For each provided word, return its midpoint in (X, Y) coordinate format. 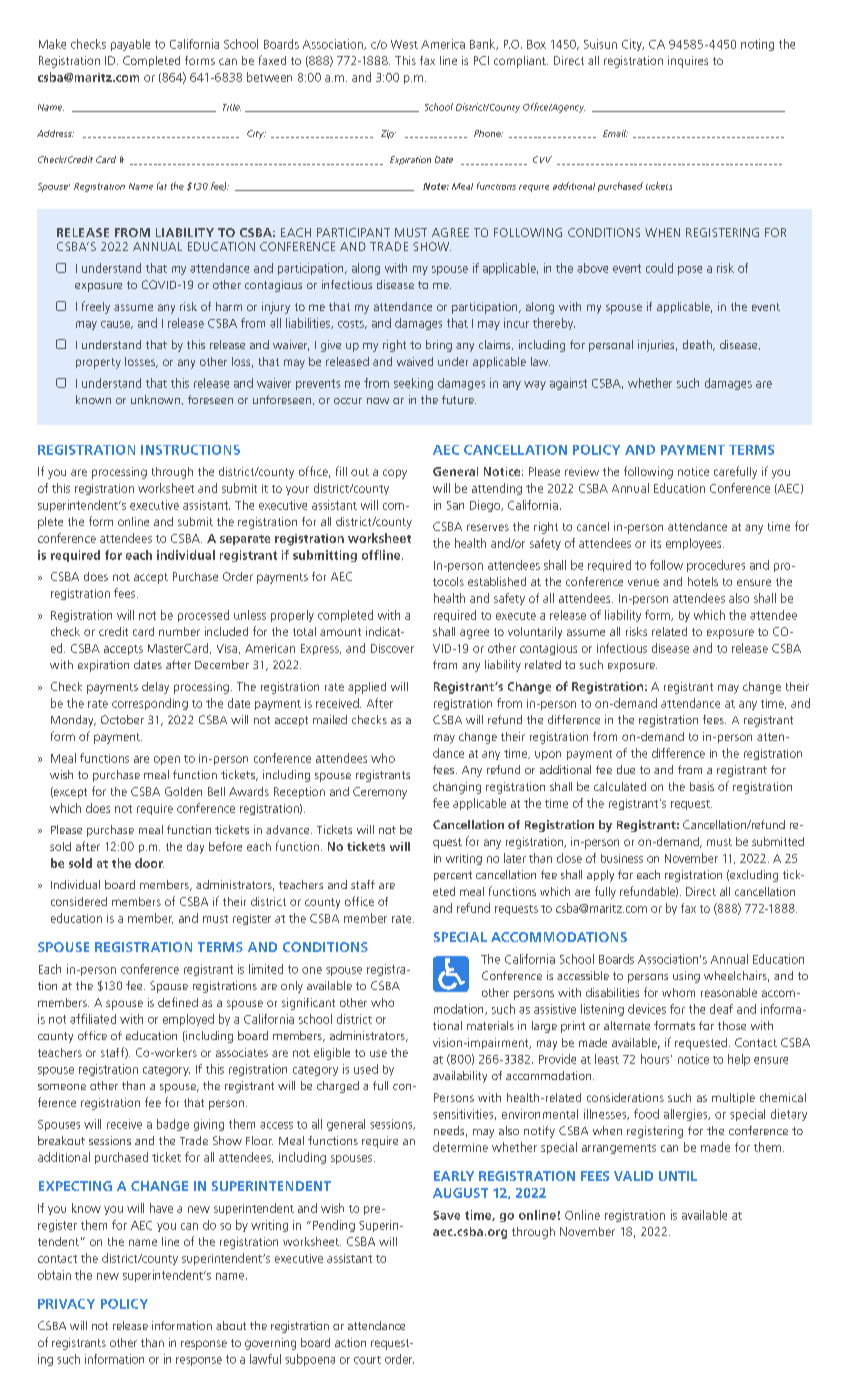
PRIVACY (66, 1304)
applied (367, 688)
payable (130, 45)
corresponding (150, 704)
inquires (688, 62)
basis (702, 786)
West (404, 44)
